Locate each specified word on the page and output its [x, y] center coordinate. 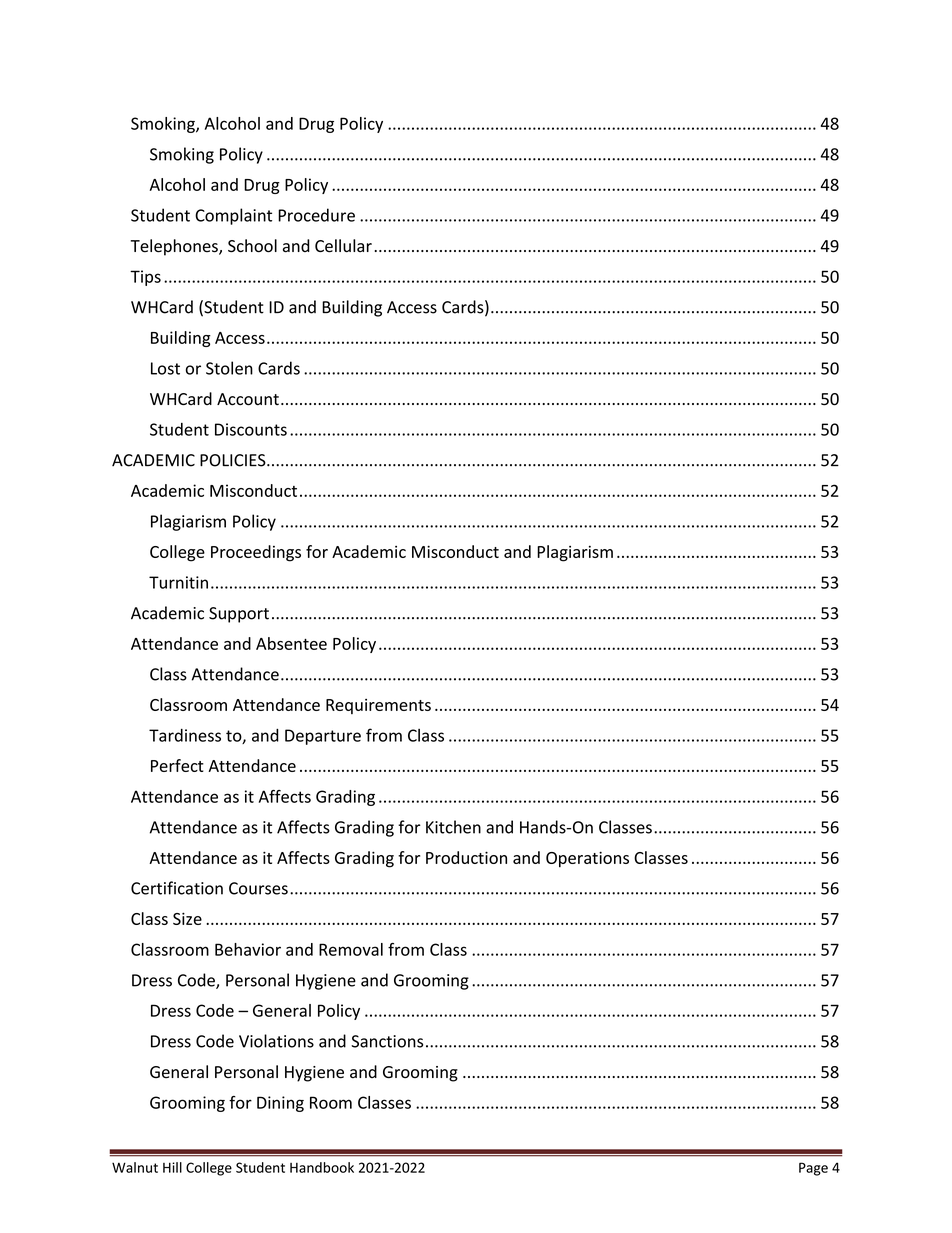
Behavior [248, 949]
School [252, 246]
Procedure [316, 215]
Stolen [229, 368]
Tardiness [185, 735]
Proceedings [256, 553]
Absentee [291, 643]
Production [466, 857]
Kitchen [453, 827]
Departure [323, 737]
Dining [280, 1104]
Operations [587, 859]
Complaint [233, 216]
